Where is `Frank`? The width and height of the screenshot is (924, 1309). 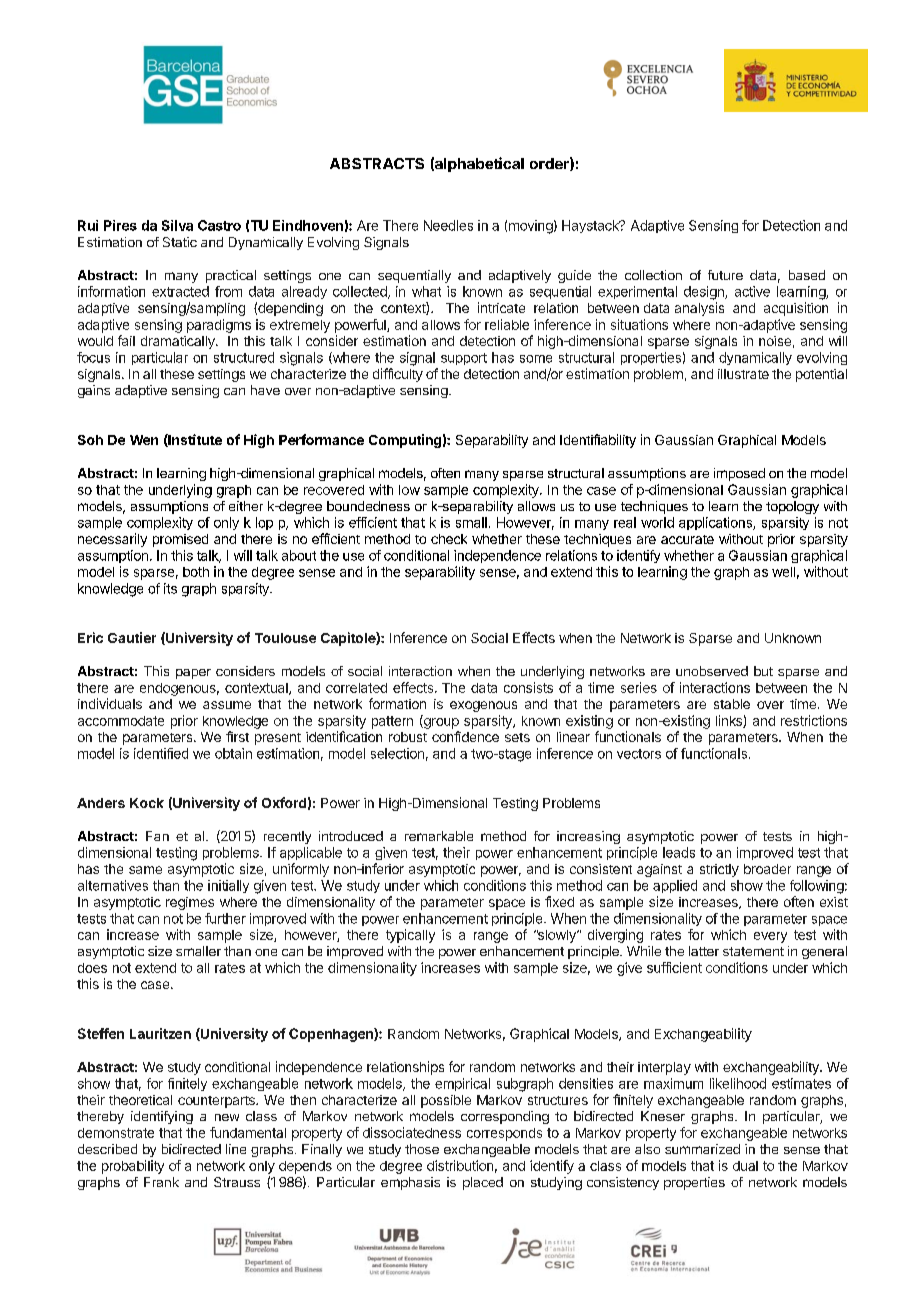
Frank is located at coordinates (161, 1182).
